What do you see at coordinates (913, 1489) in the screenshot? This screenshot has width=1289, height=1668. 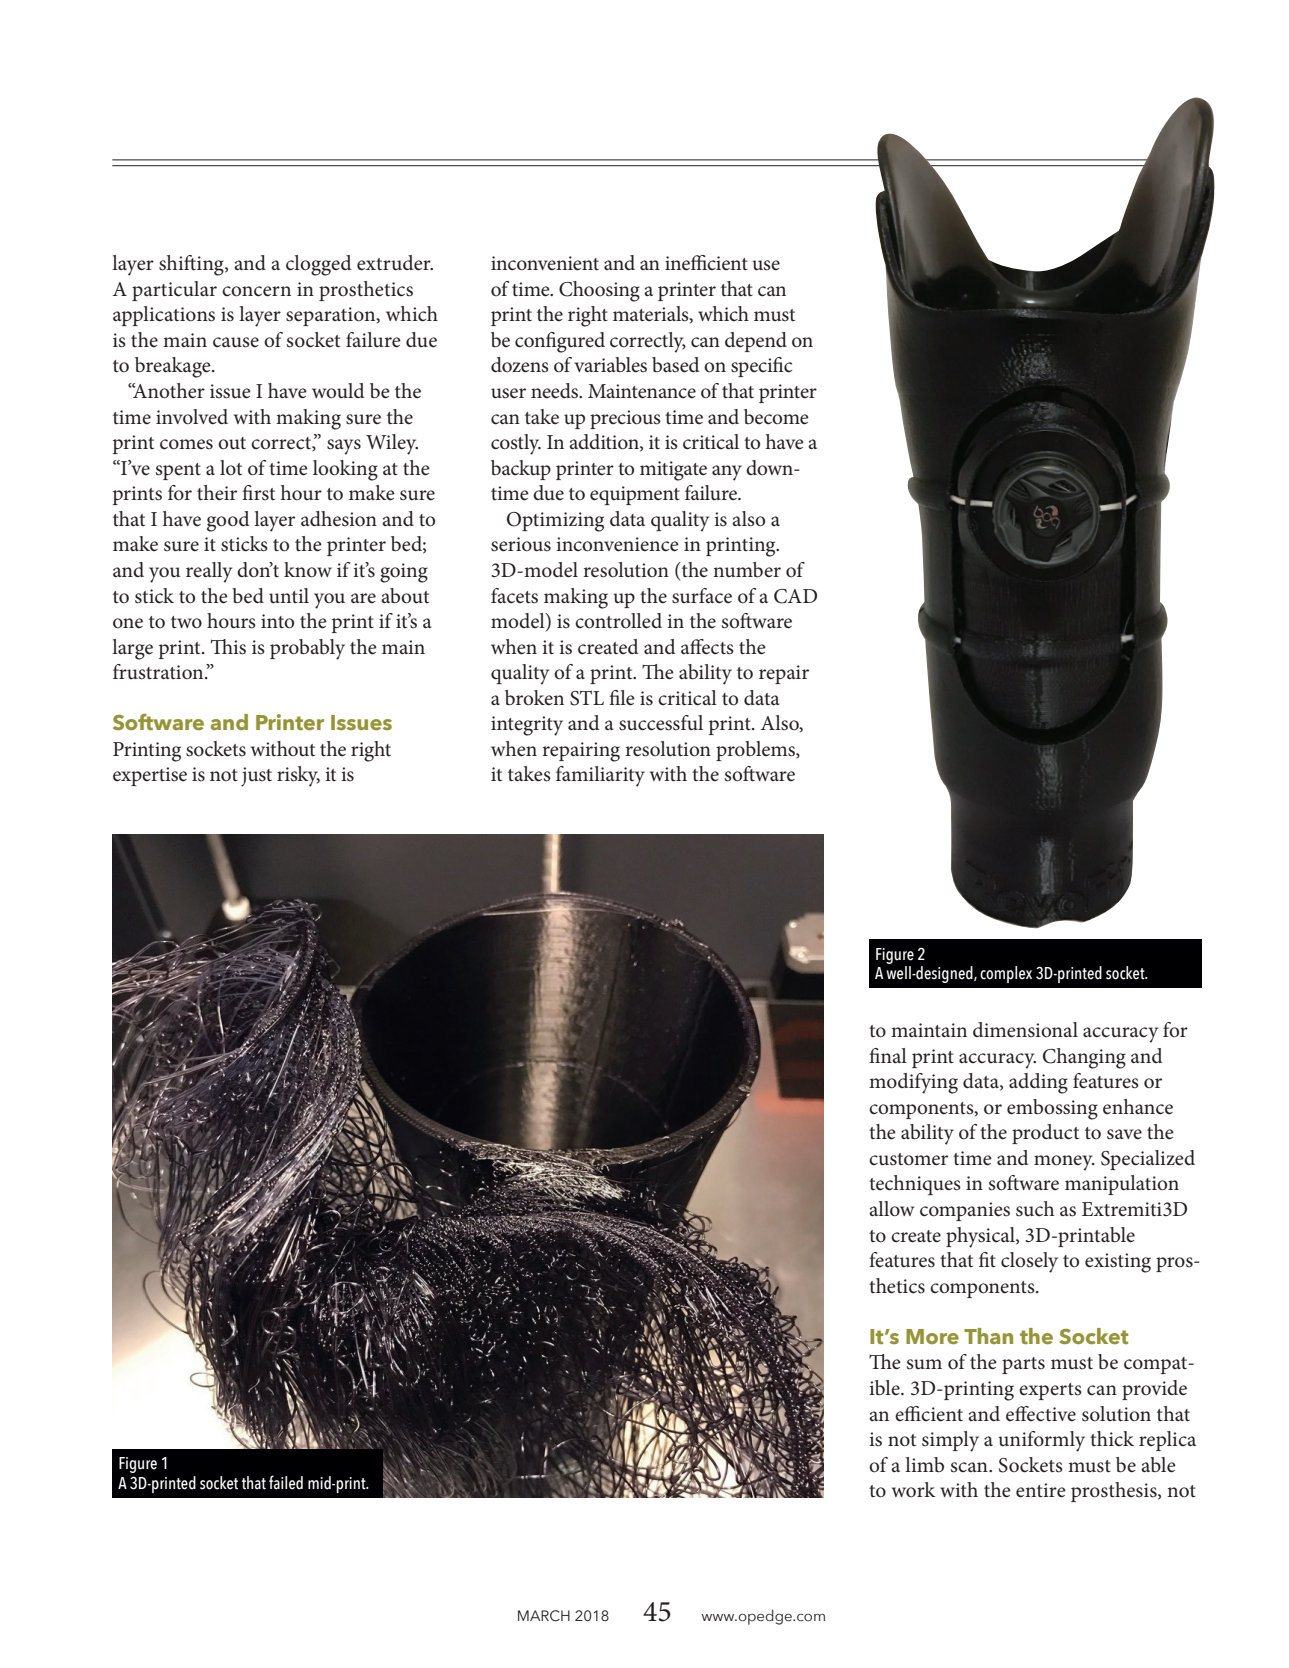 I see `work` at bounding box center [913, 1489].
